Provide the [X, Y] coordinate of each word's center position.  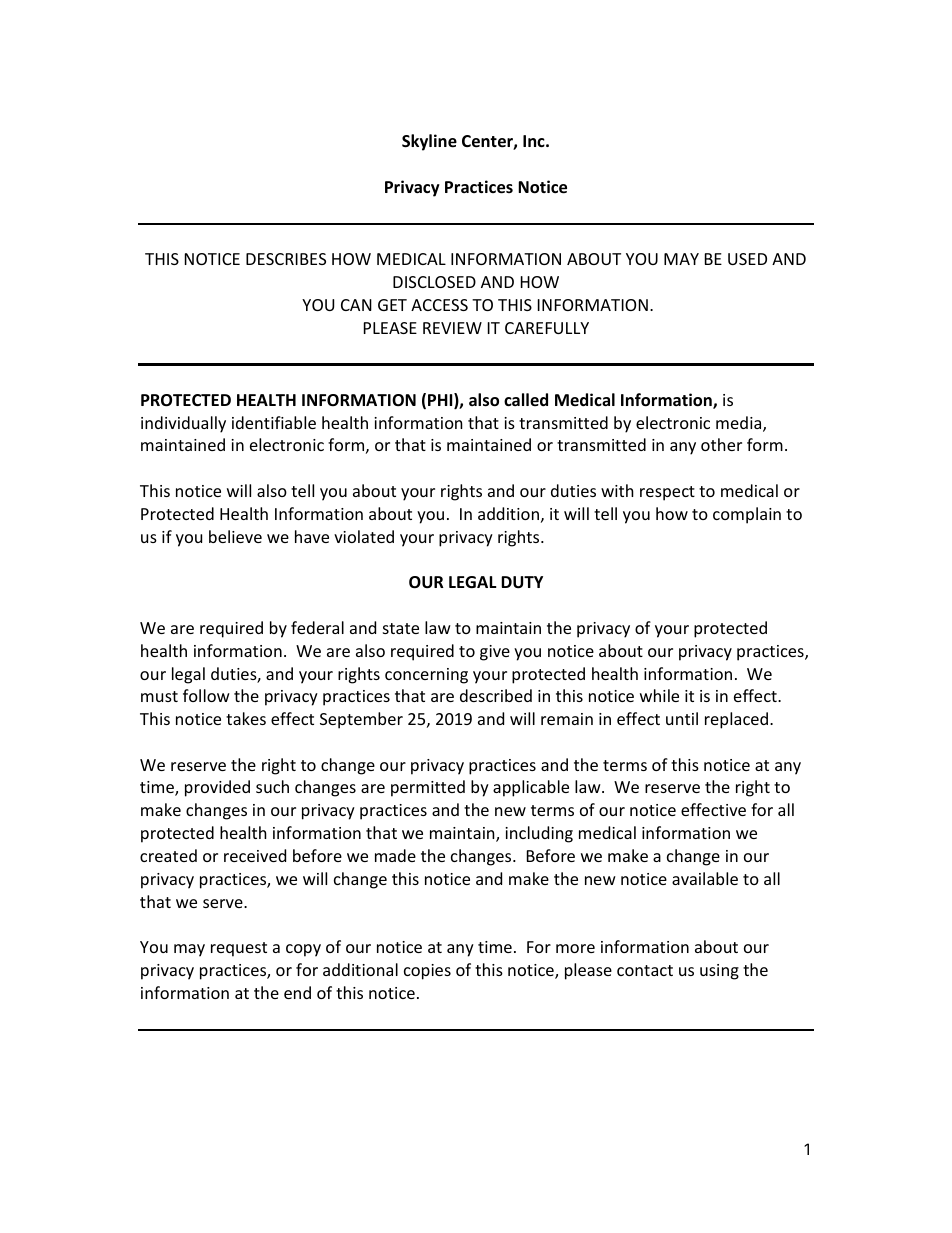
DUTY [522, 582]
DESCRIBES [286, 259]
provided [217, 788]
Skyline [429, 142]
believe [235, 536]
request [239, 949]
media [740, 424]
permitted [428, 788]
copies [427, 972]
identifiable [274, 422]
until [682, 718]
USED [747, 259]
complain [747, 515]
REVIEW [452, 328]
